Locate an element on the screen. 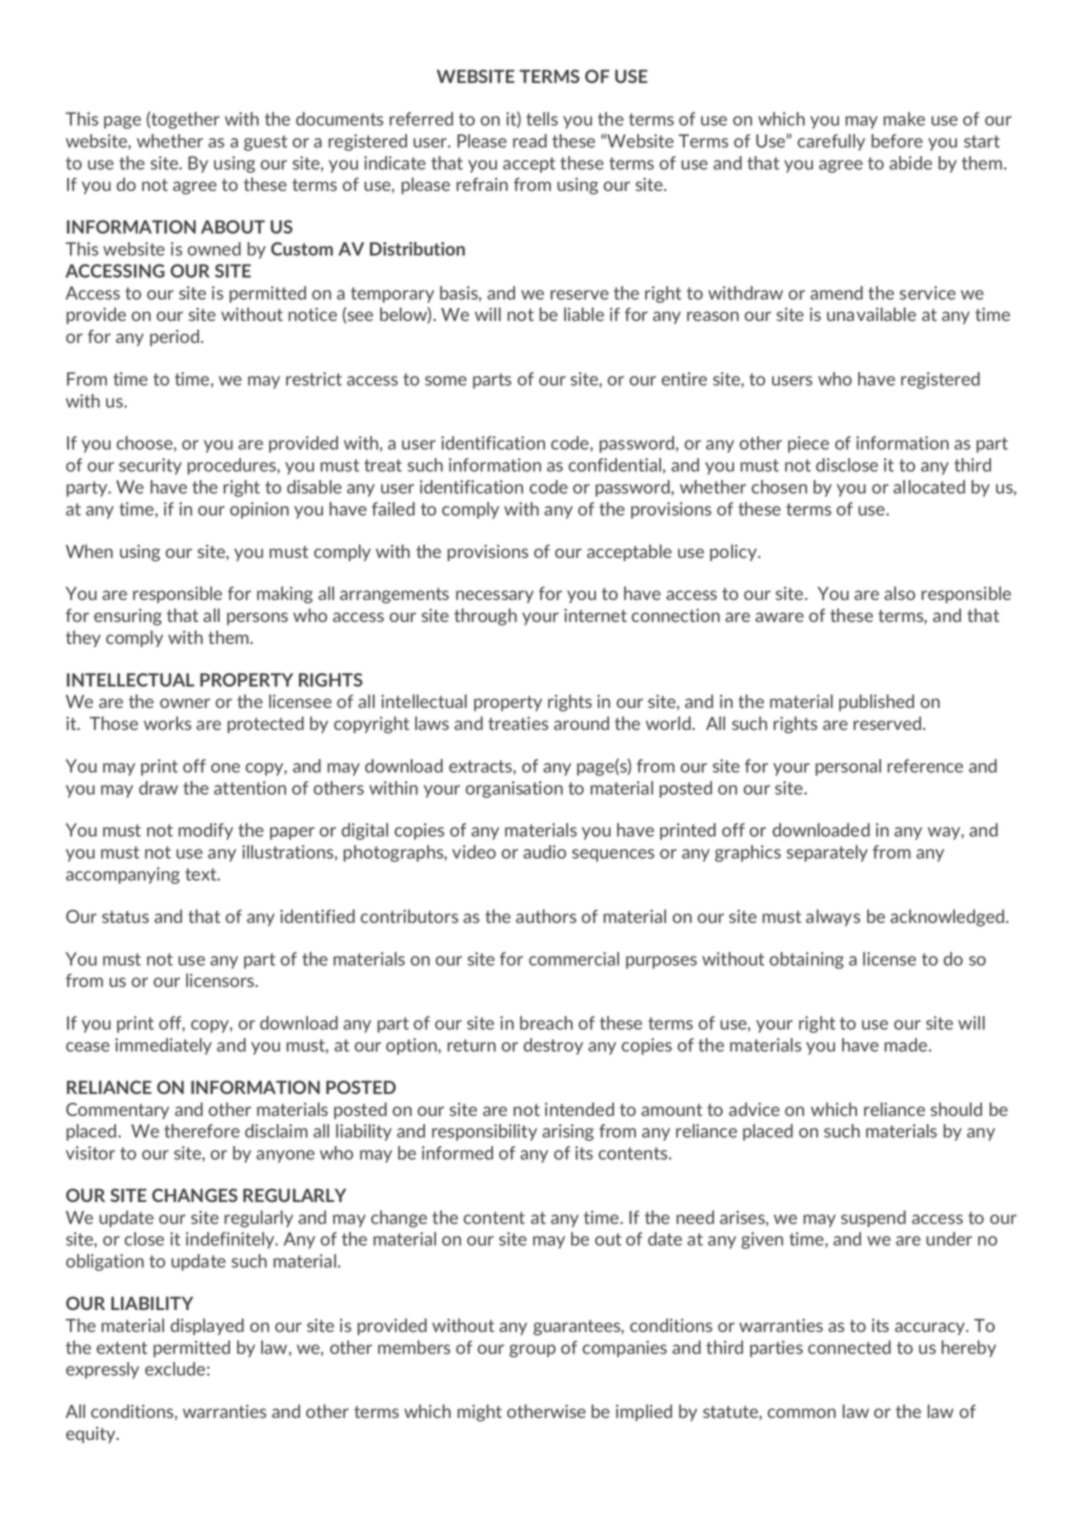 This screenshot has width=1085, height=1535. before is located at coordinates (897, 141).
